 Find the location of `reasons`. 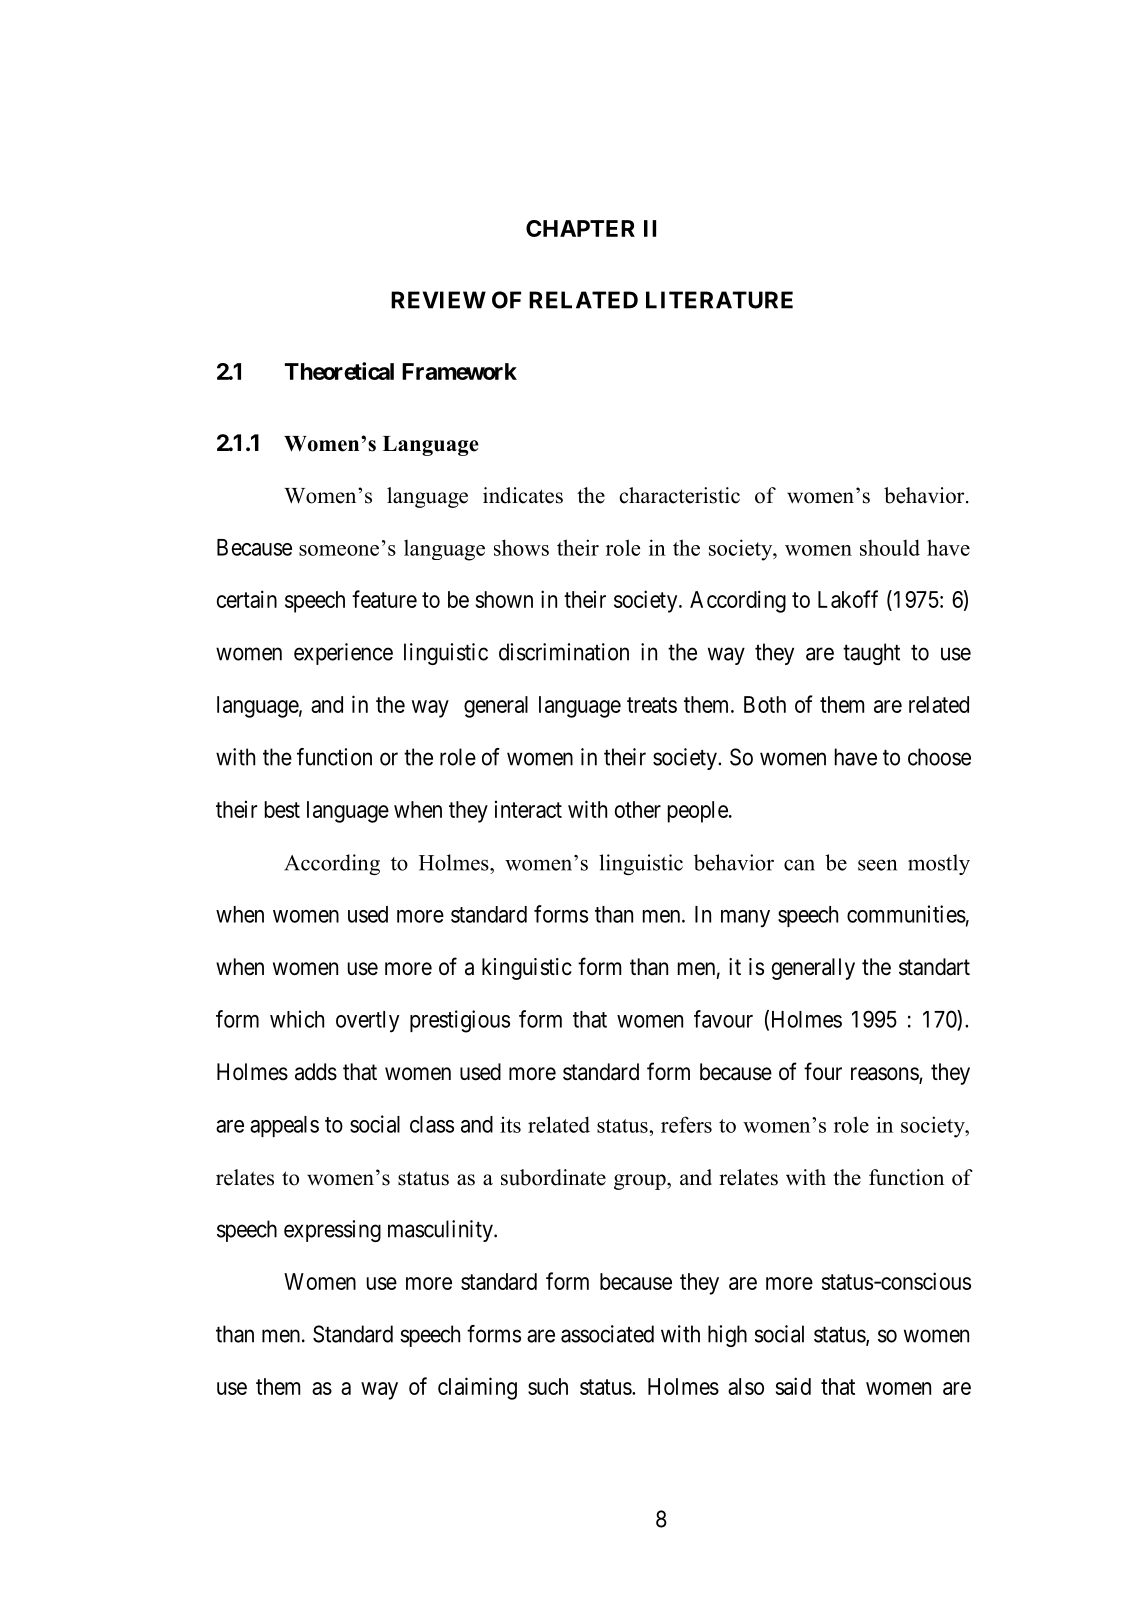

reasons is located at coordinates (885, 1075).
